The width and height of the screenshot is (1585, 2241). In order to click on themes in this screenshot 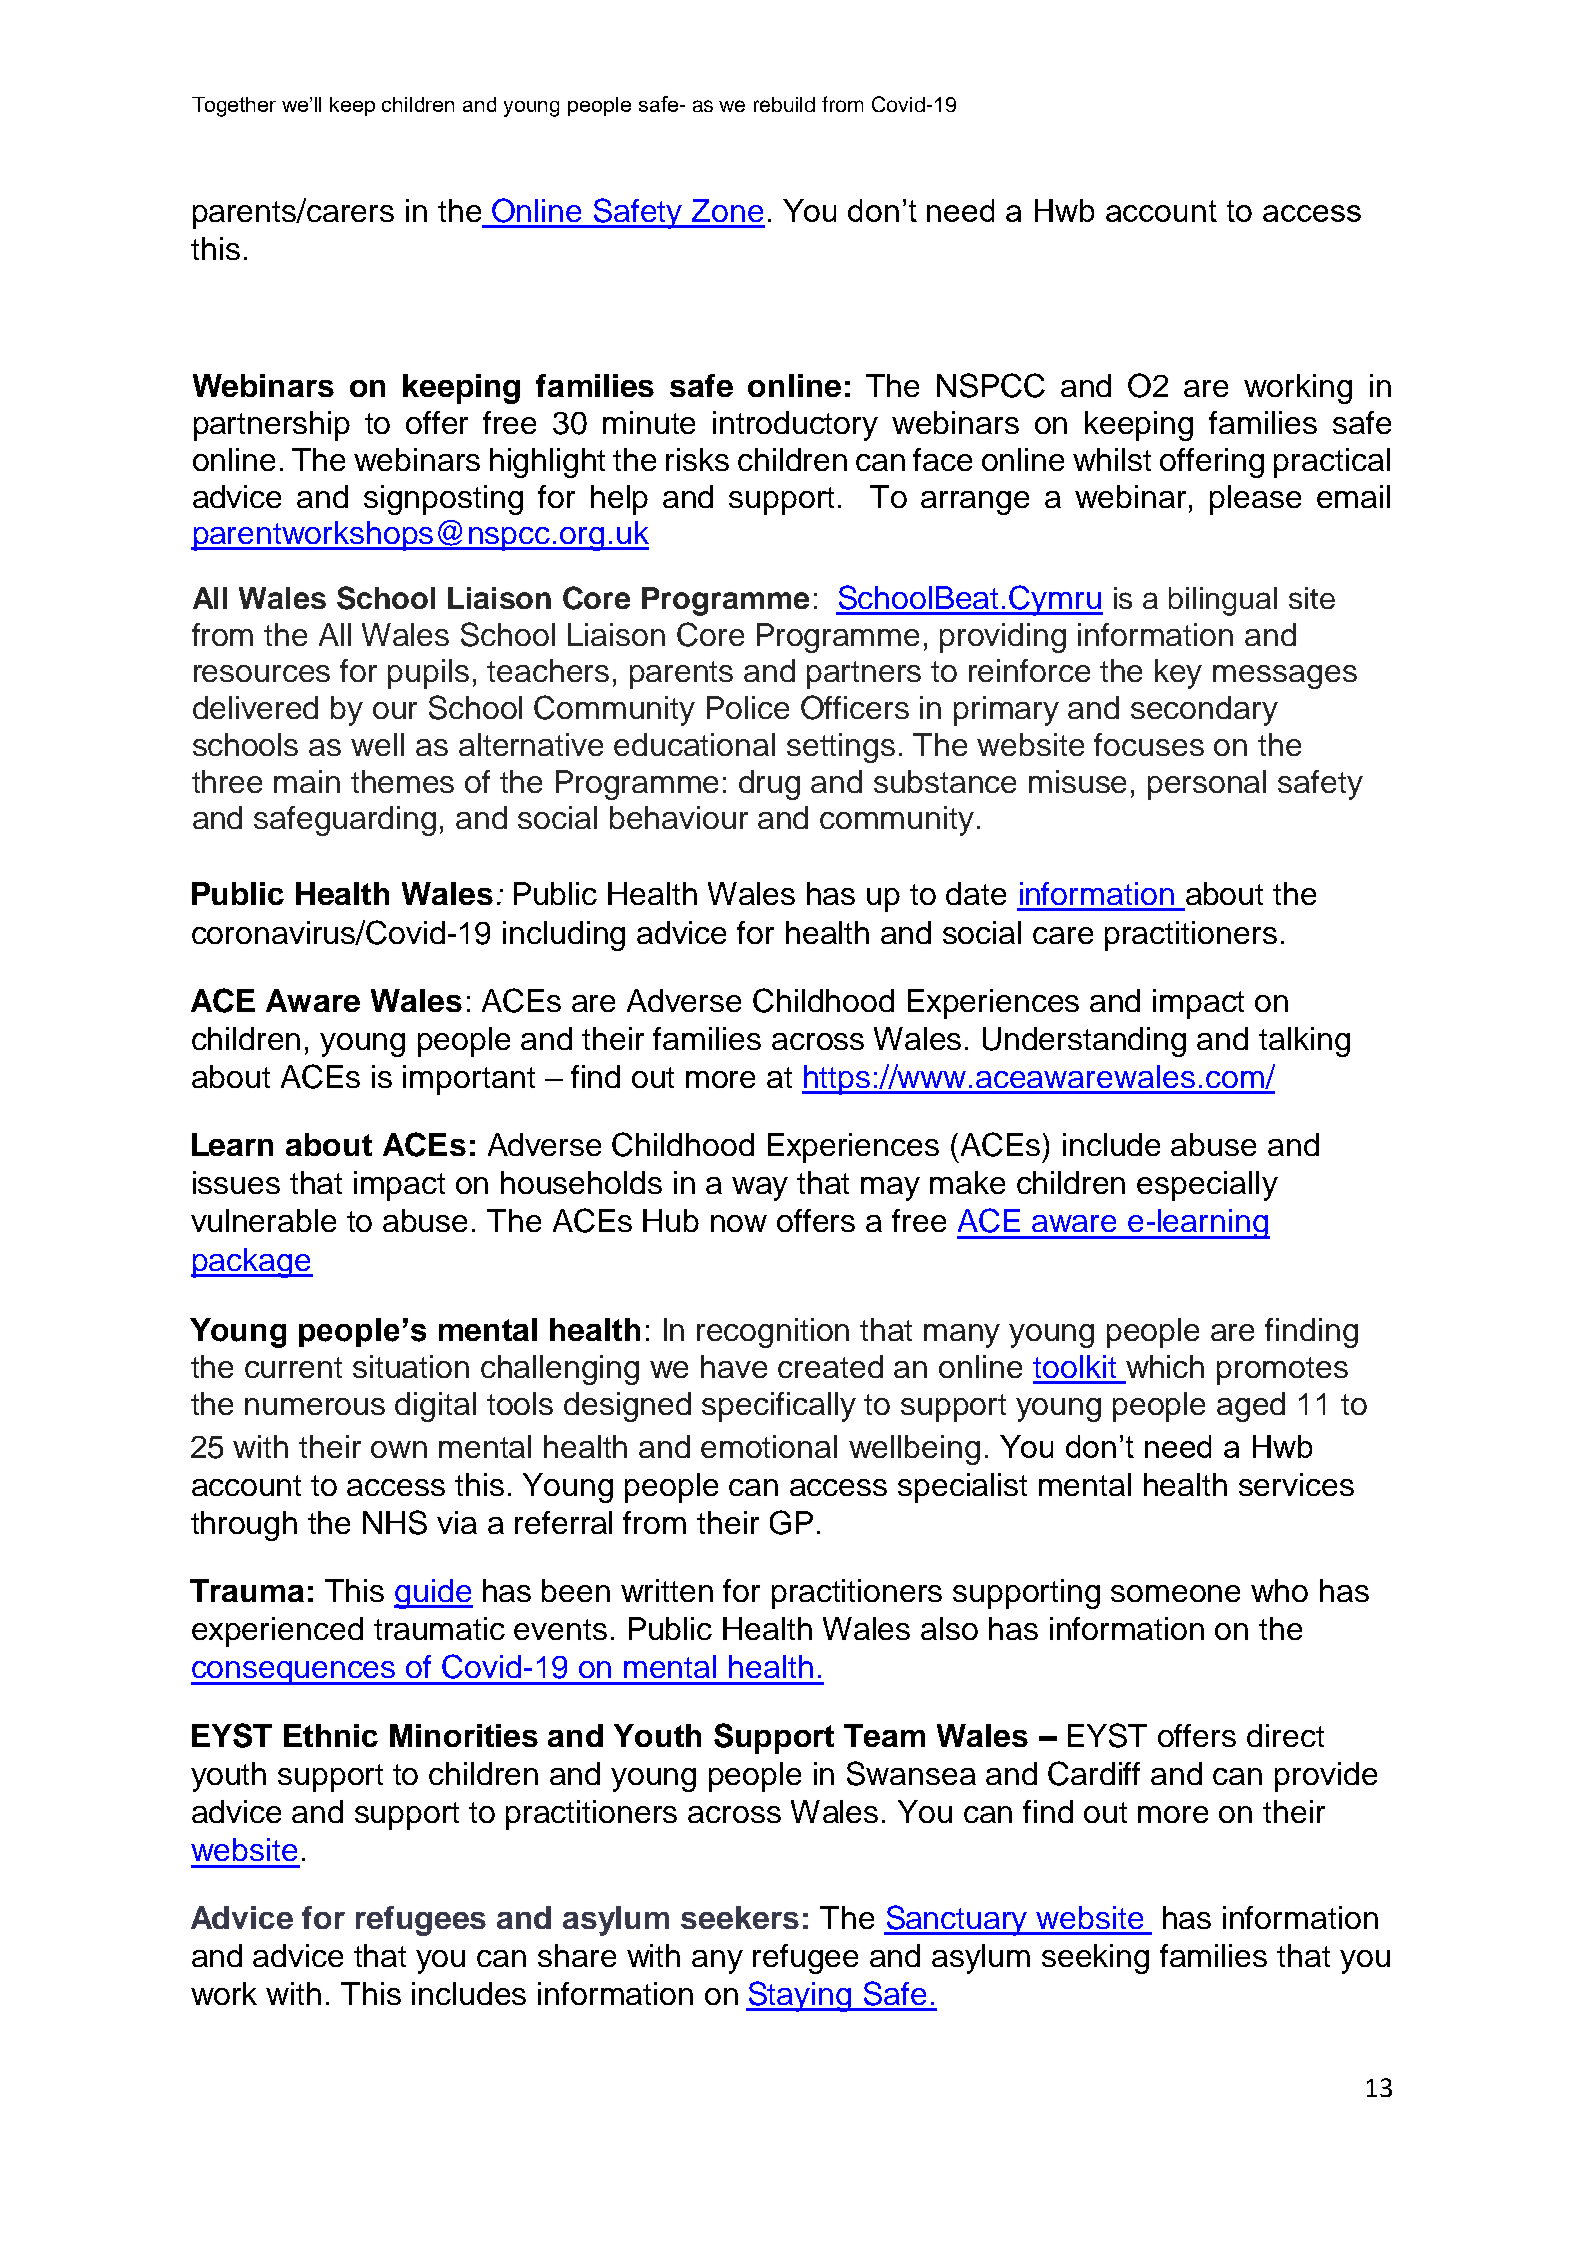, I will do `click(402, 781)`.
